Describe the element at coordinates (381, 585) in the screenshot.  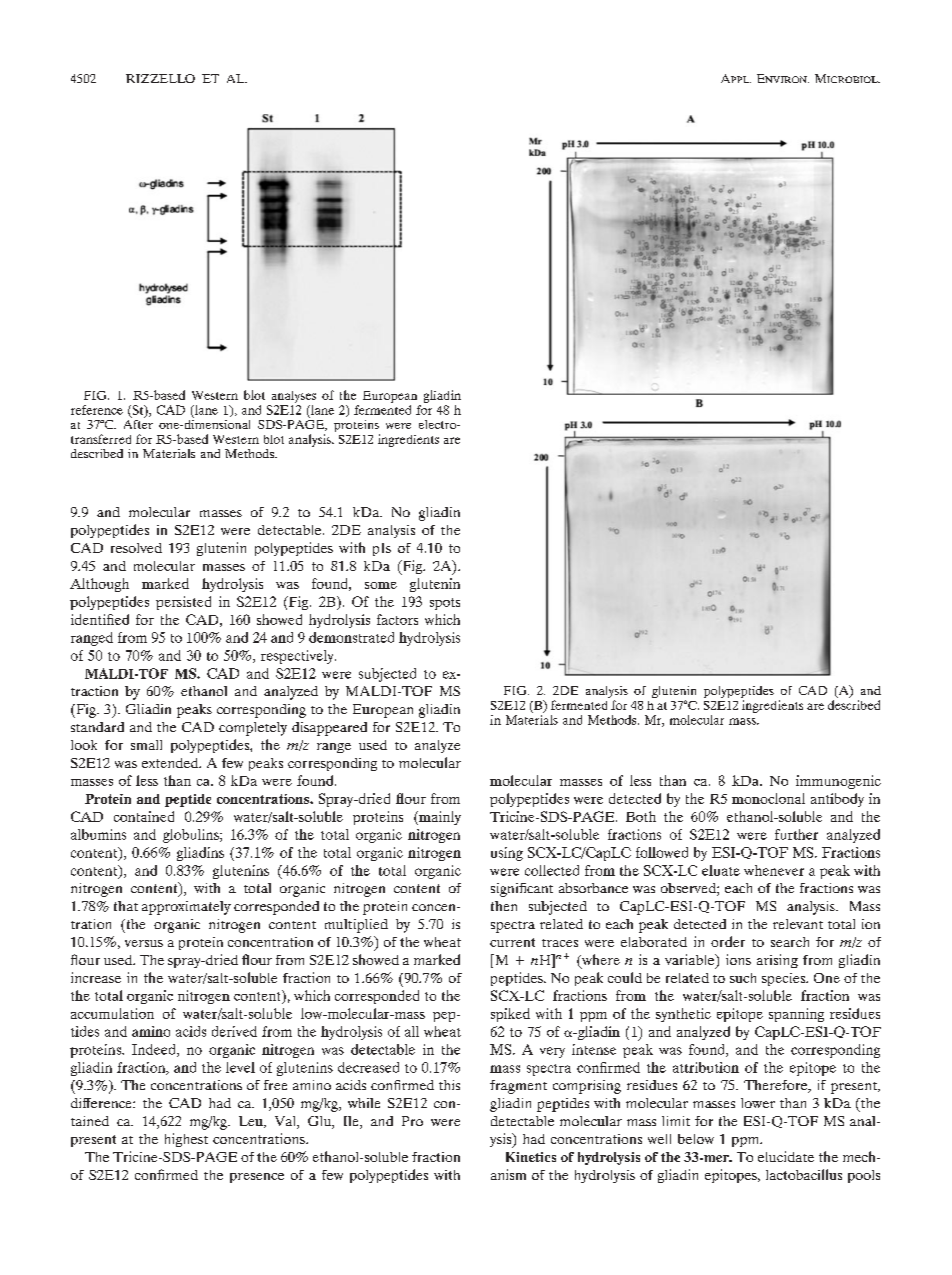
I see `some` at that location.
